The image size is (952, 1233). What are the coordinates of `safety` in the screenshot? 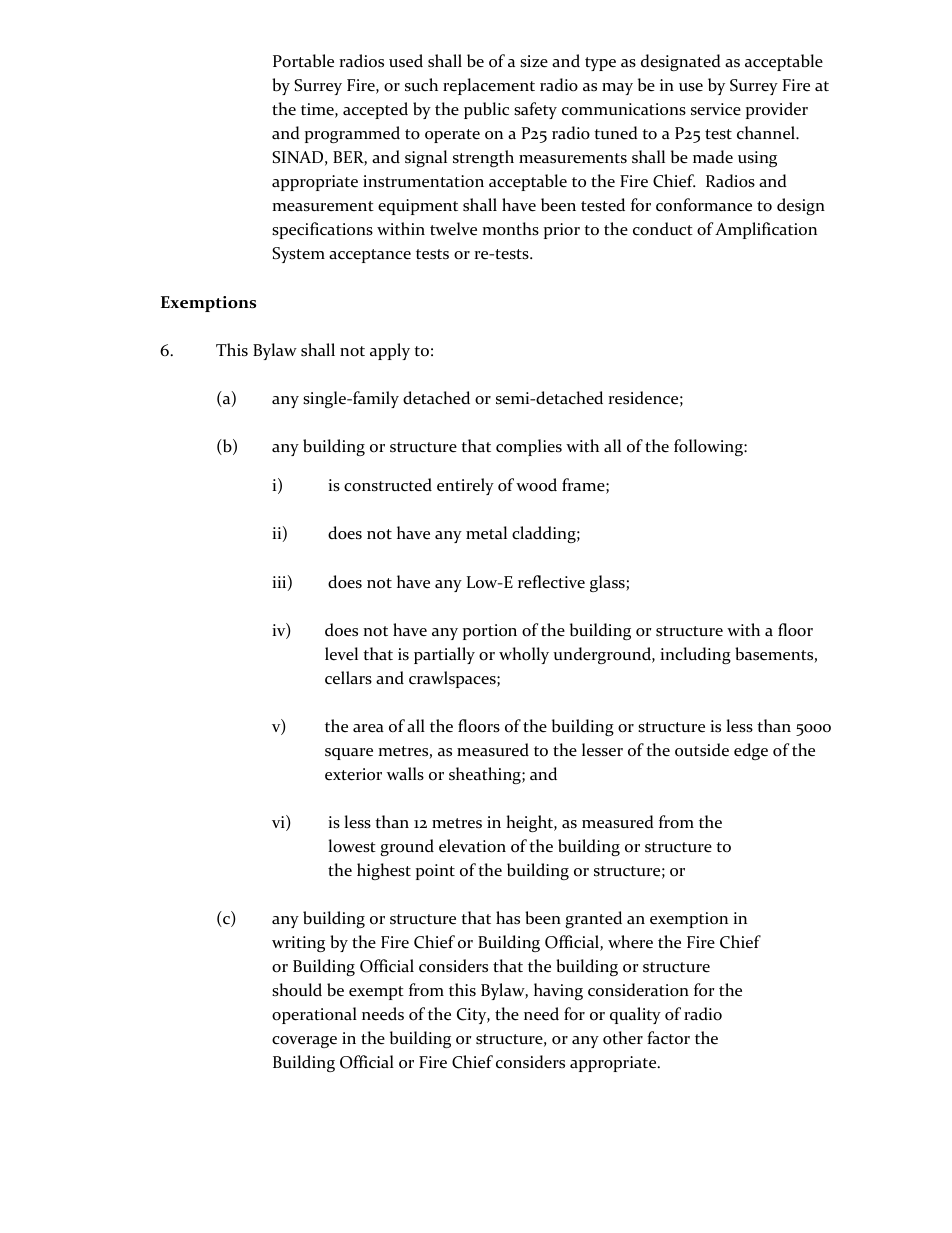 It's located at (535, 110).
